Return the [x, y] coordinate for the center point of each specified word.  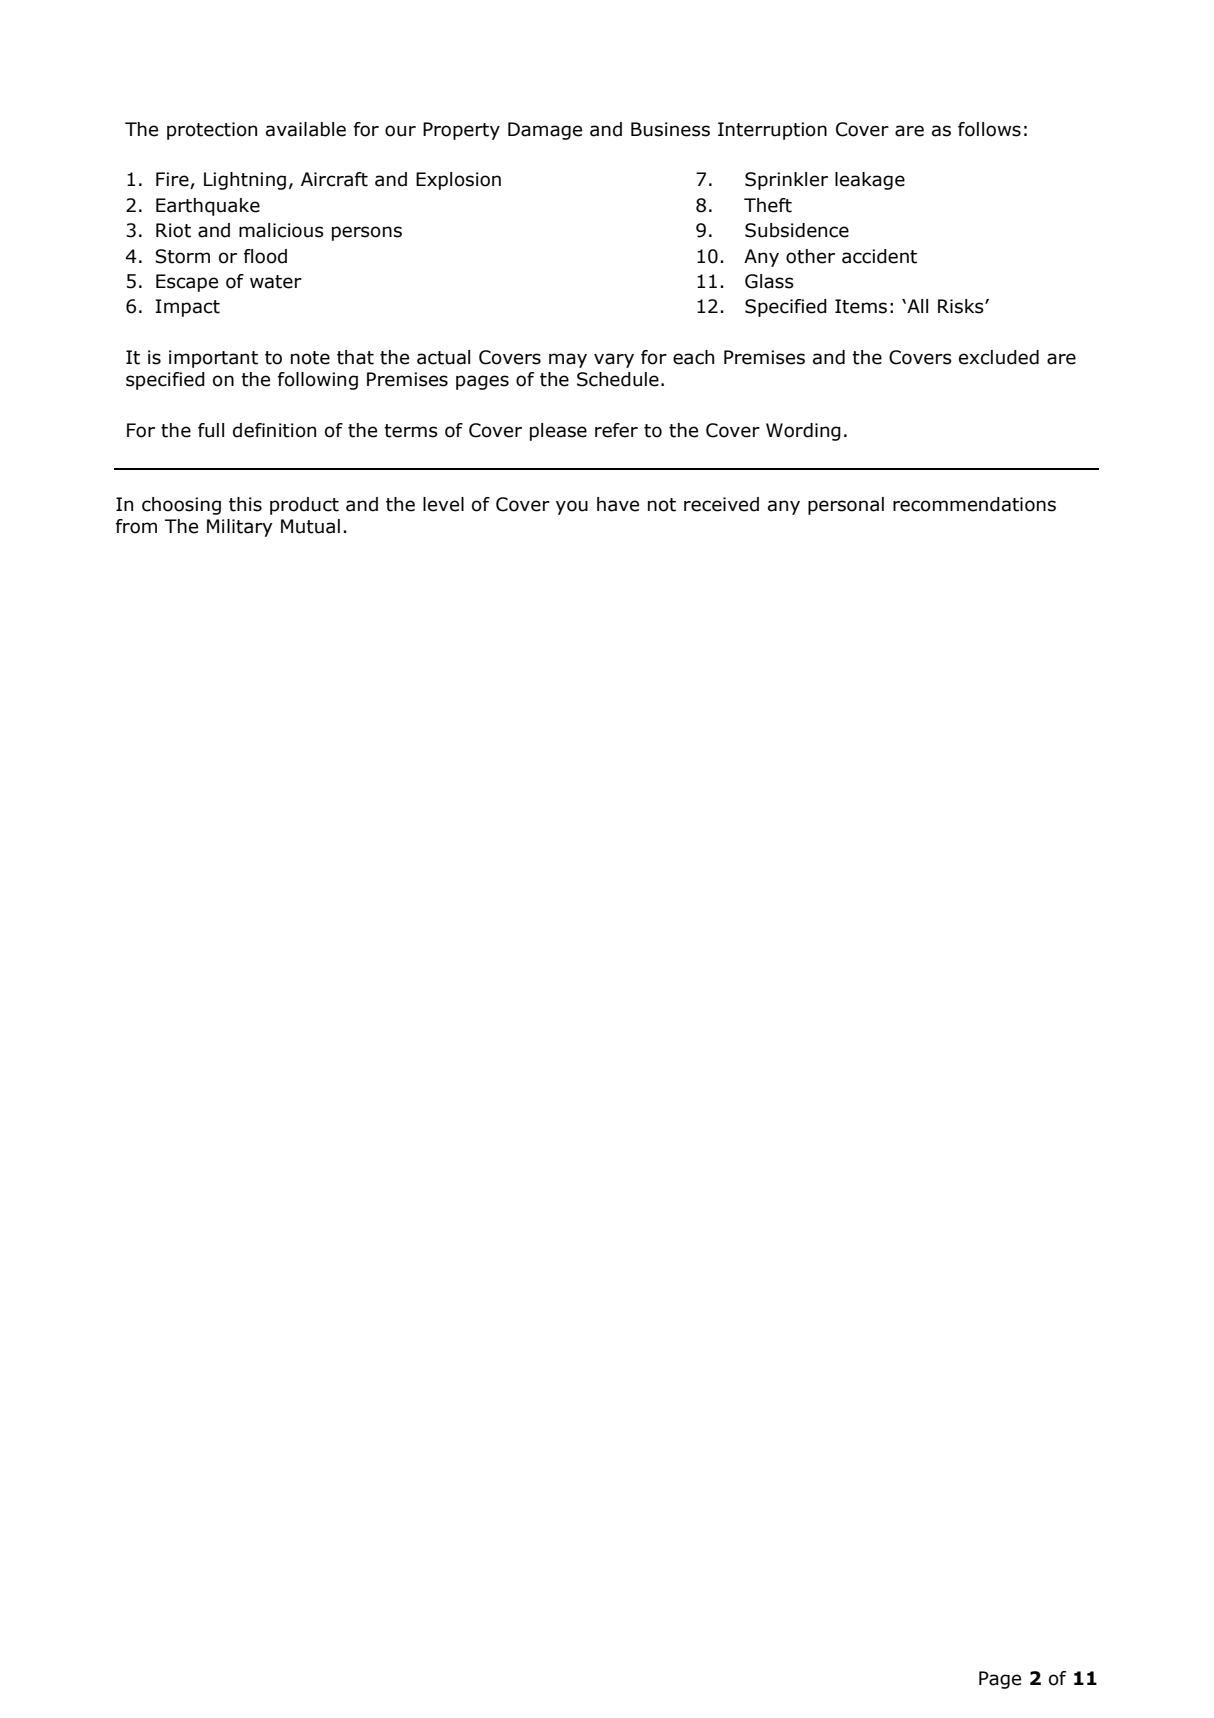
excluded [999, 357]
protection [212, 131]
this [245, 504]
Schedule [618, 379]
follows [989, 129]
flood [265, 256]
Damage [545, 131]
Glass [769, 281]
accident [879, 256]
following [318, 381]
